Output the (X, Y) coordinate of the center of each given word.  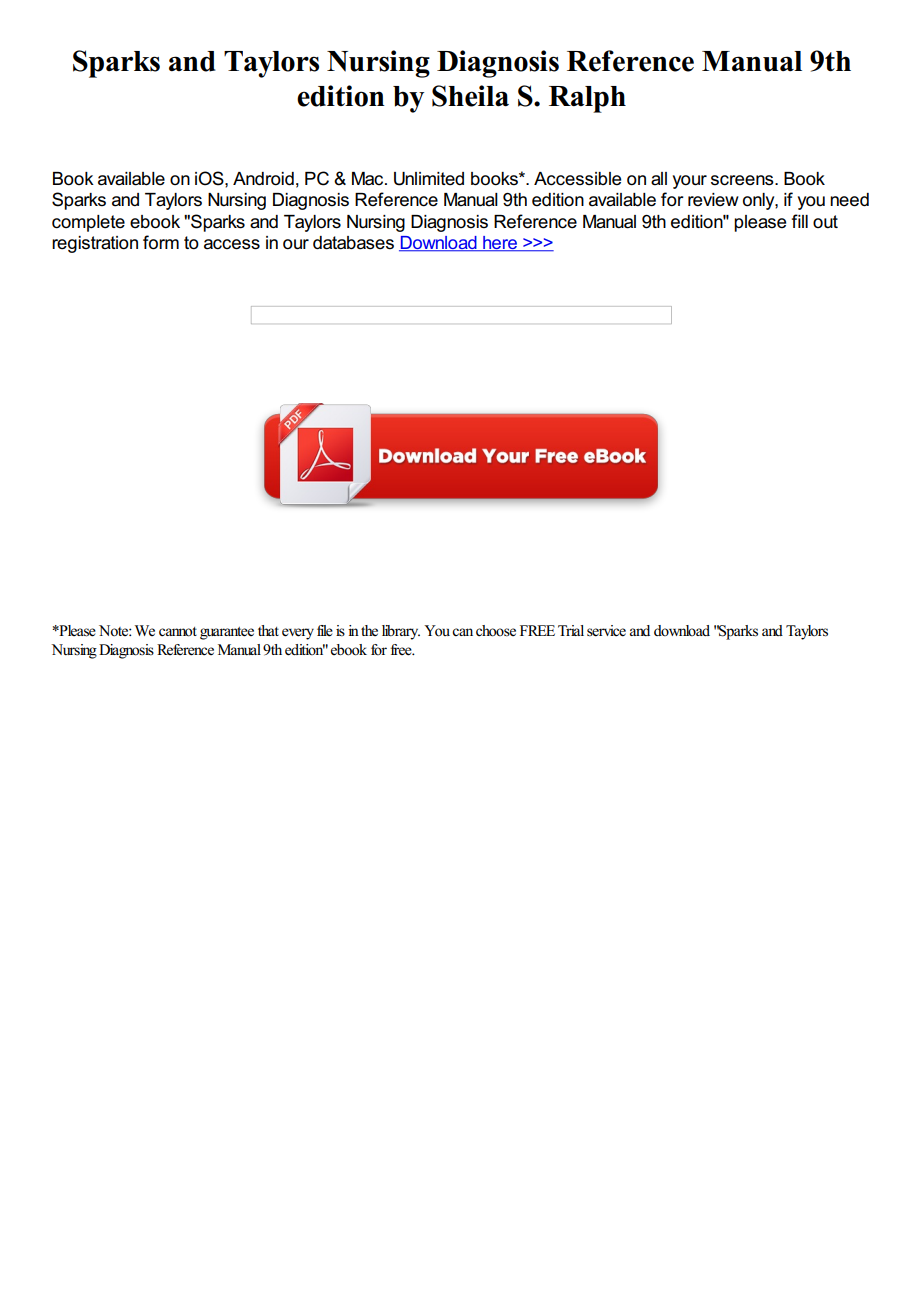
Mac (369, 179)
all (659, 179)
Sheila (470, 96)
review (713, 200)
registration (95, 244)
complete (88, 223)
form (161, 242)
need (849, 200)
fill (800, 221)
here (500, 244)
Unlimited (429, 179)
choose (496, 631)
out (825, 221)
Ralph (587, 99)
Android (263, 179)
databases (353, 243)
